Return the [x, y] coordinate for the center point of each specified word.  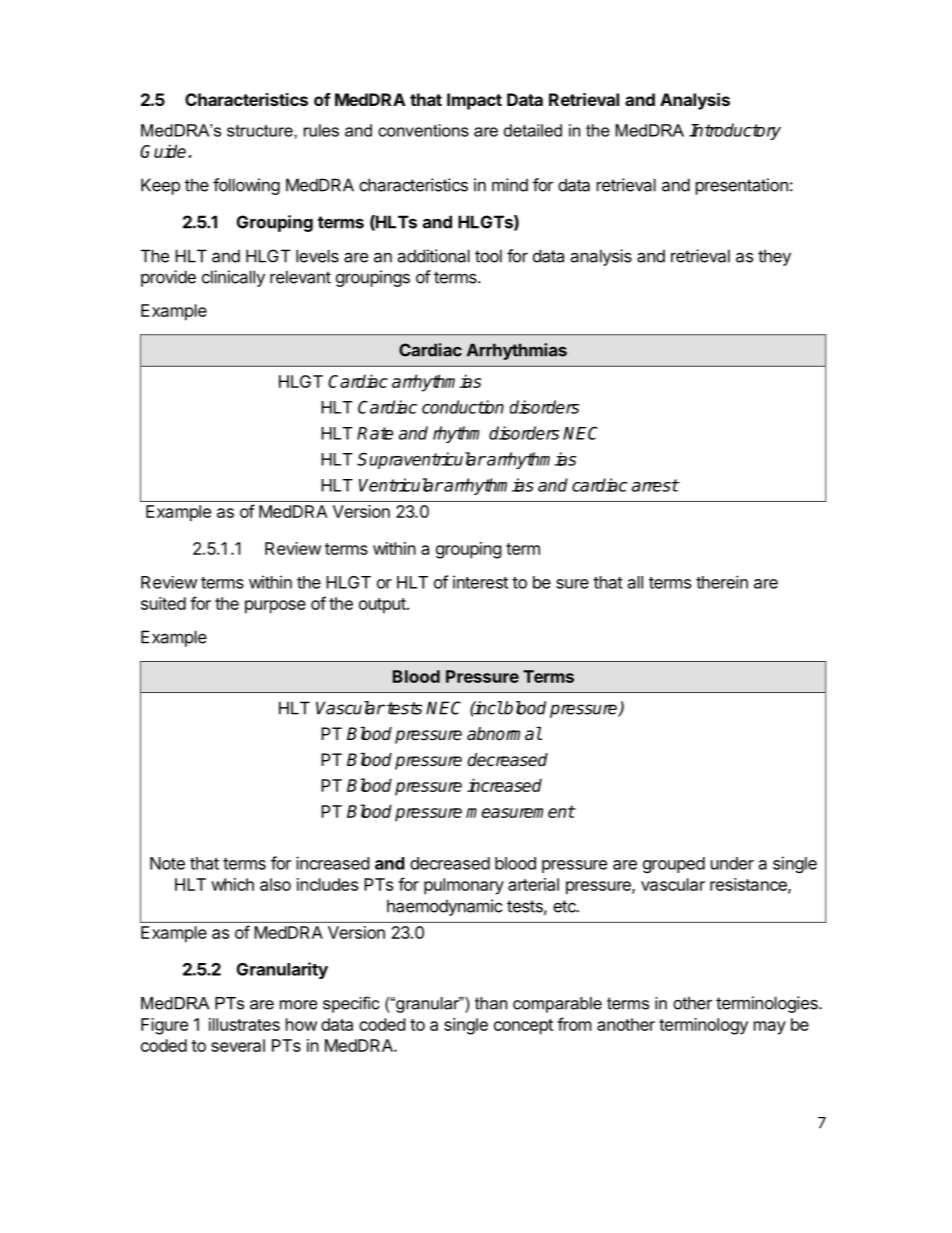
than [491, 1003]
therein [722, 582]
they [774, 257]
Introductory [735, 131]
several [238, 1045]
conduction [463, 407]
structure [261, 130]
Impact [474, 101]
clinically [233, 278]
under [732, 863]
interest [480, 582]
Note [167, 863]
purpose [275, 607]
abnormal [504, 734]
